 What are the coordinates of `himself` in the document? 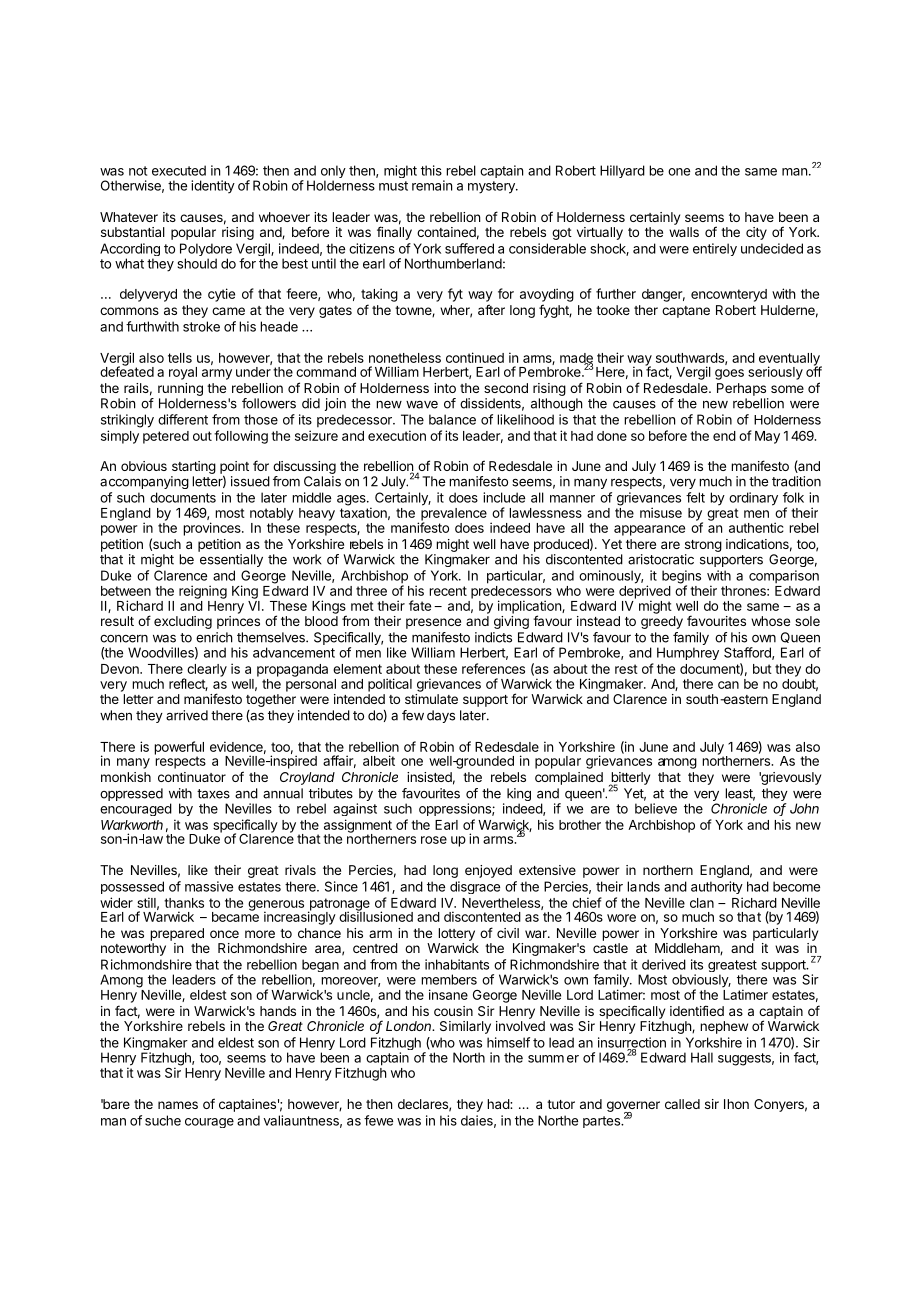 It's located at (508, 1042).
